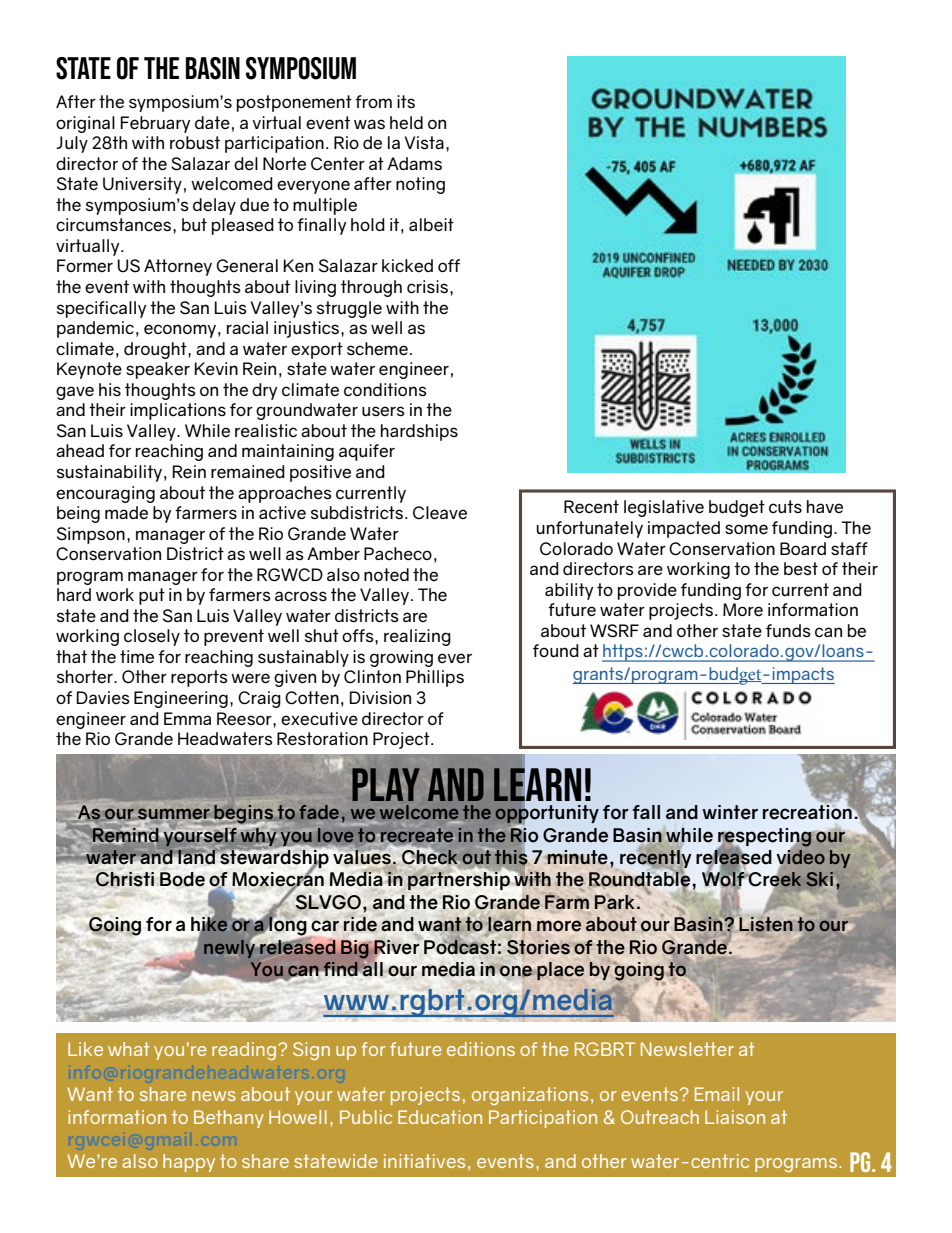  Describe the element at coordinates (788, 631) in the image. I see `funds` at that location.
